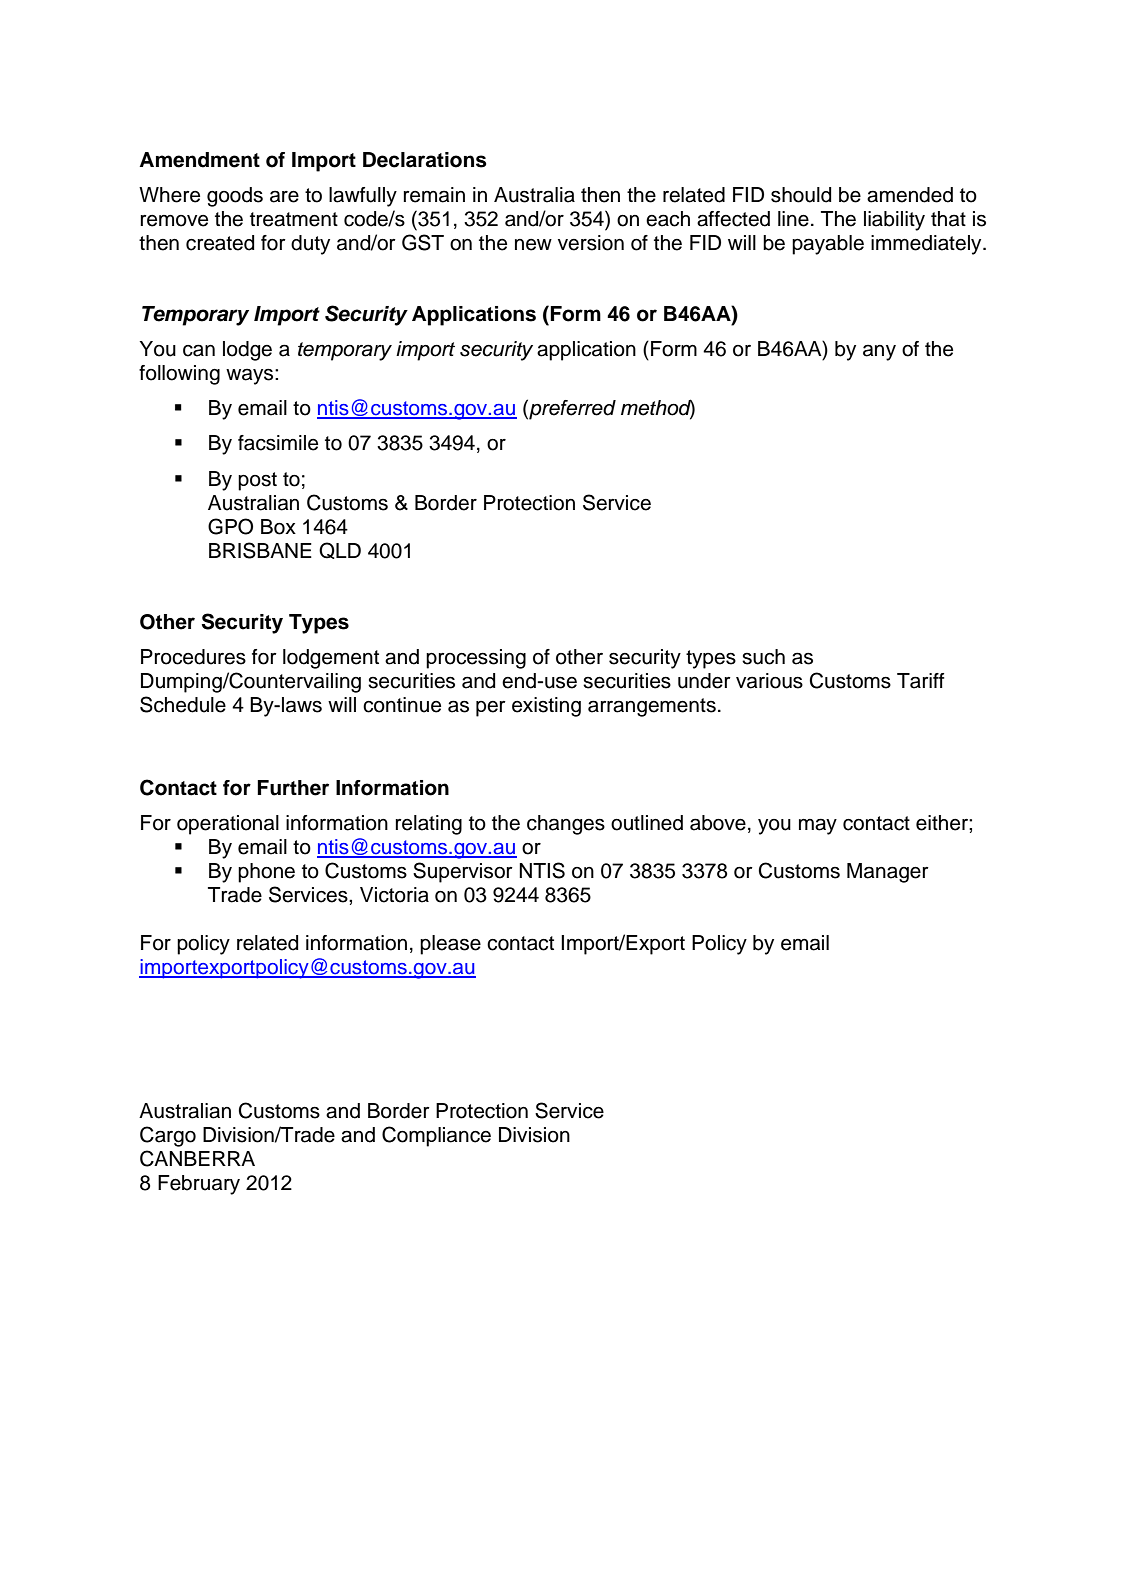 This image has width=1128, height=1596. Describe the element at coordinates (801, 195) in the image. I see `should` at that location.
